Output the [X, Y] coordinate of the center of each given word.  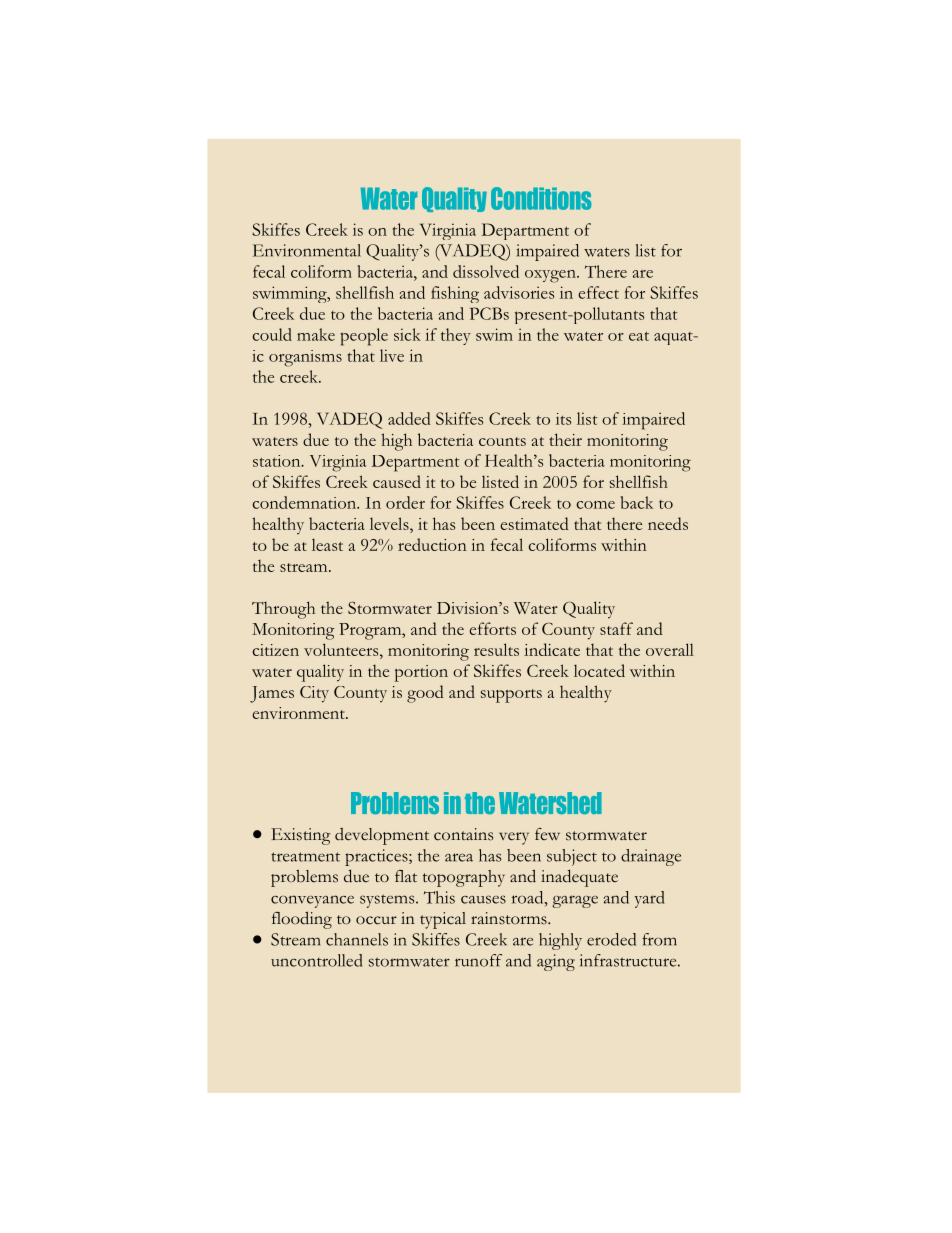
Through [283, 610]
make [316, 334]
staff [616, 628]
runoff [478, 960]
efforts [492, 628]
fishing [455, 294]
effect [598, 292]
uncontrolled [316, 960]
